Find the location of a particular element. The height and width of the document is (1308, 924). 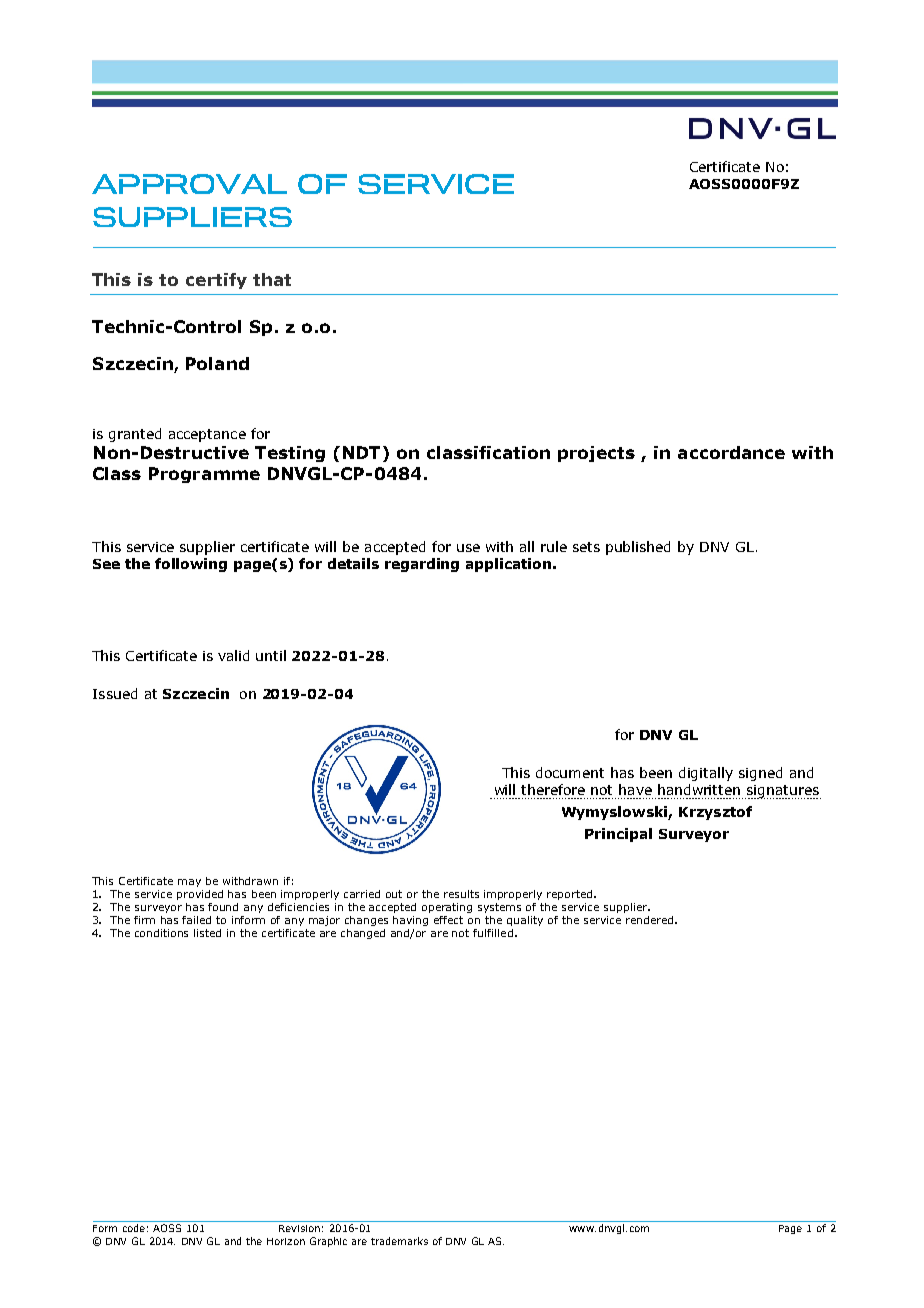

following is located at coordinates (191, 565).
